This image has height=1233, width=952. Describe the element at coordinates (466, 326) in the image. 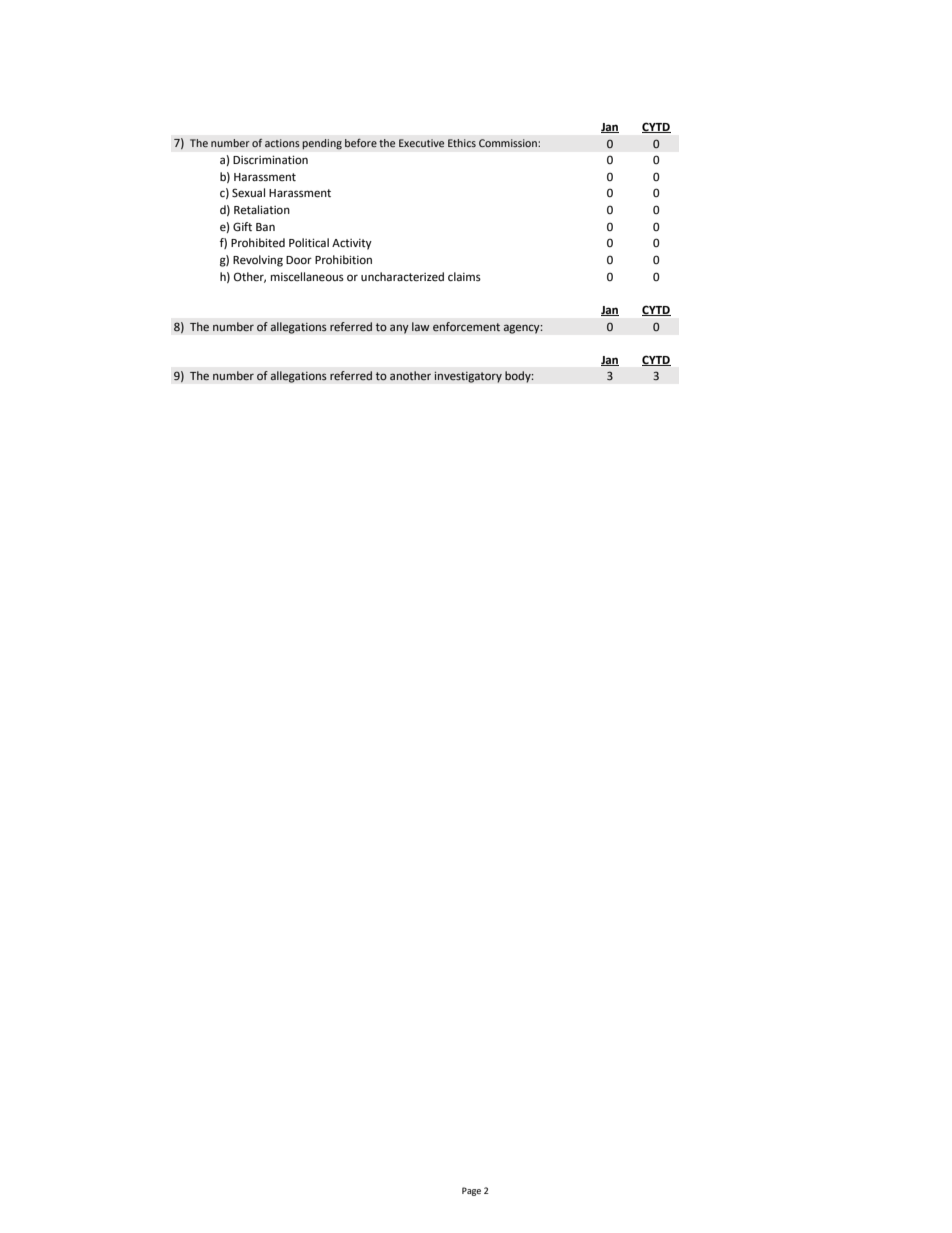

I see `enforcement` at that location.
